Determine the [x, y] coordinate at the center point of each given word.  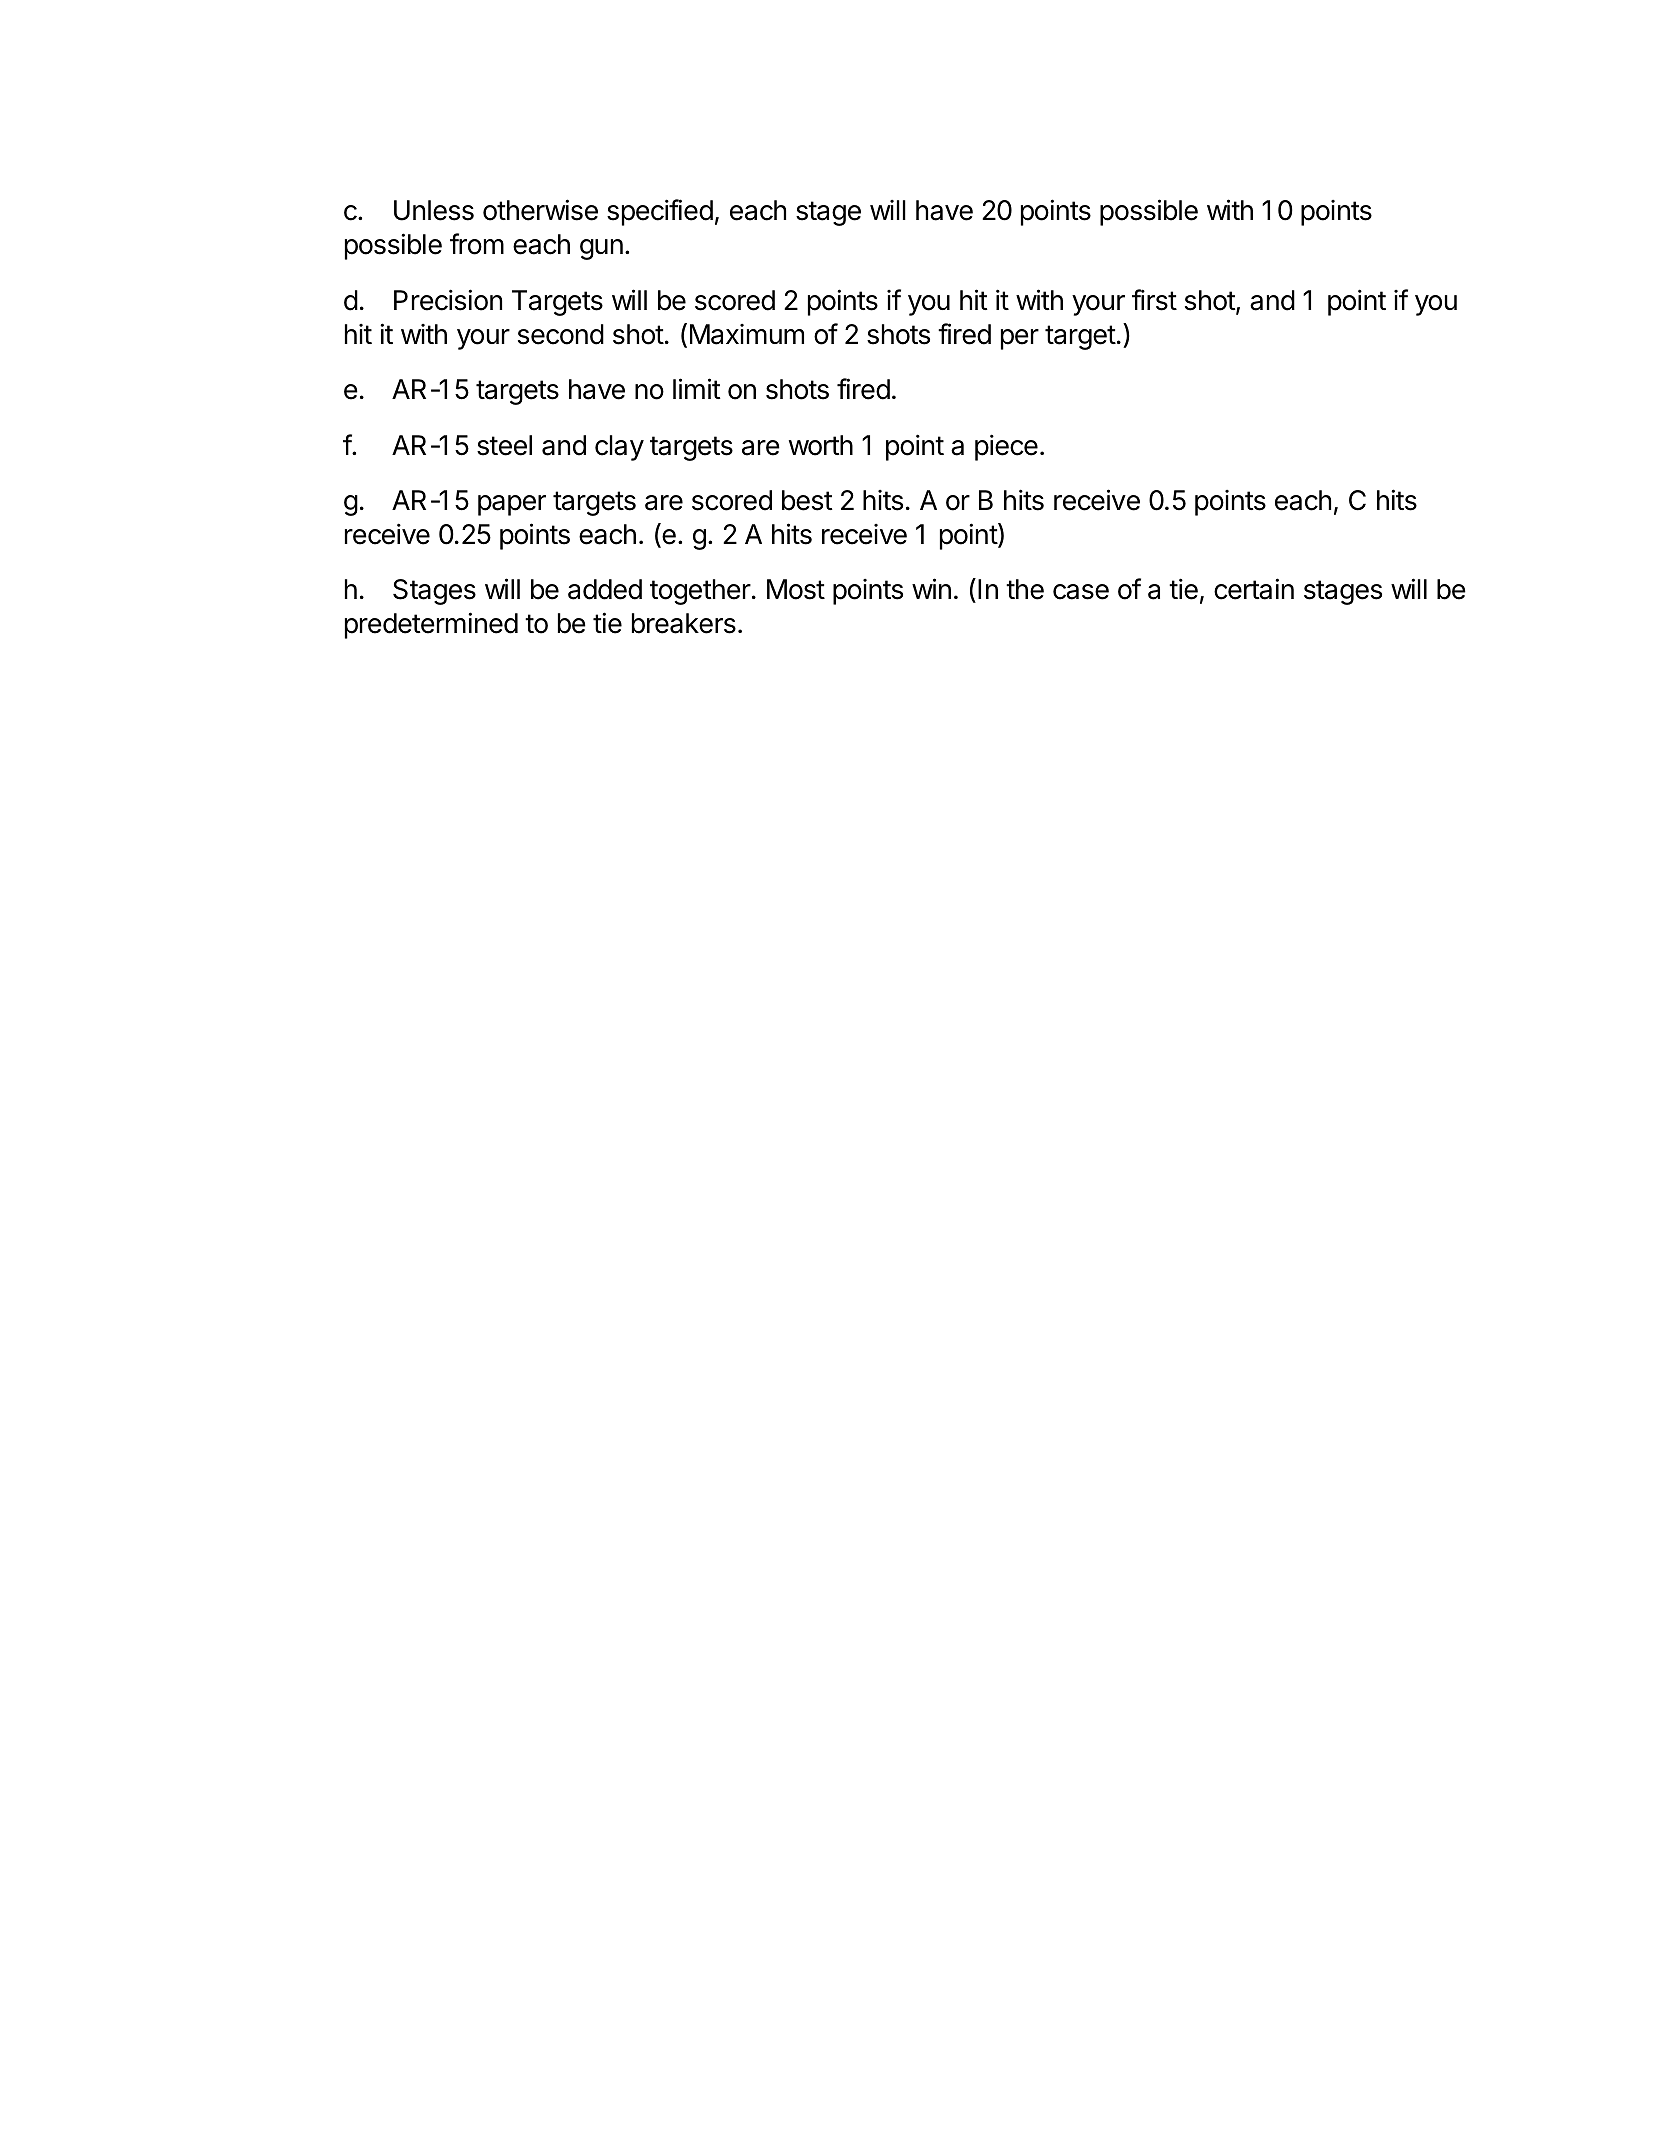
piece [1006, 447]
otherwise [540, 210]
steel [504, 445]
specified [660, 212]
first [1154, 300]
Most [796, 589]
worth [821, 445]
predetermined [431, 625]
